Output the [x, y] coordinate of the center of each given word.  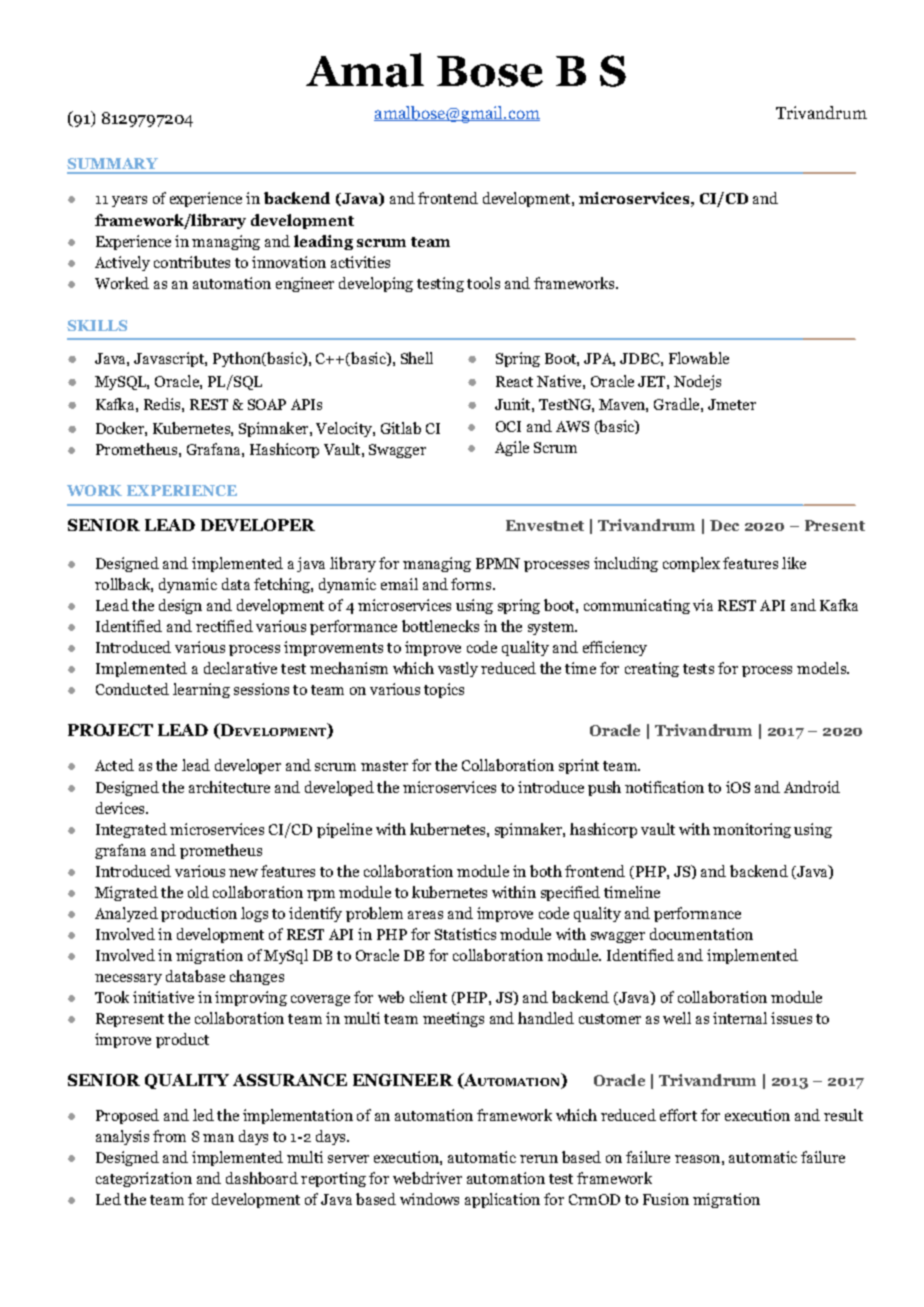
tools [483, 283]
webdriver [427, 1178]
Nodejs [697, 382]
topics [444, 690]
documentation [701, 934]
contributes [192, 262]
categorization [144, 1179]
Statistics [465, 934]
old [198, 892]
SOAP [267, 404]
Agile [512, 448]
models [822, 668]
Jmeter [732, 404]
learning [201, 690]
